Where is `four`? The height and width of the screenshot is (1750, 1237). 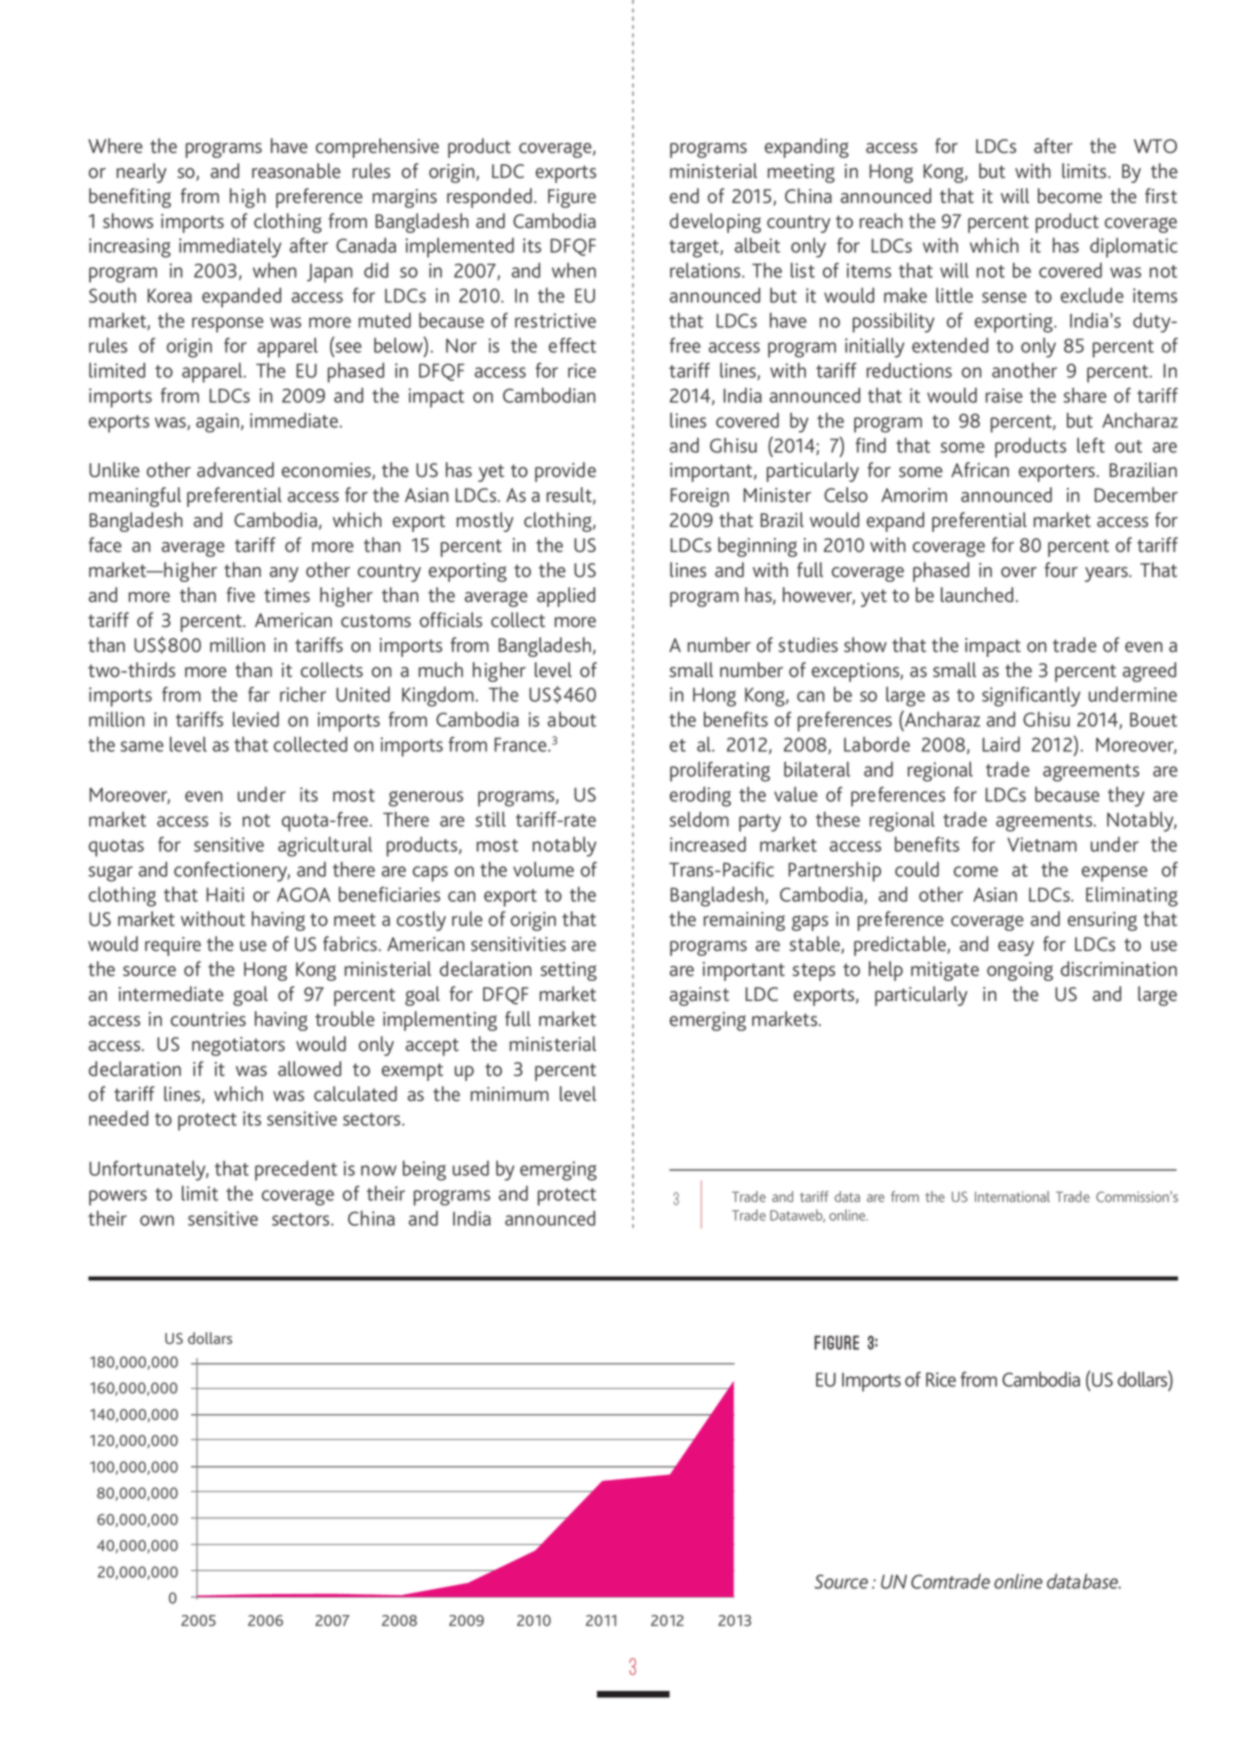 four is located at coordinates (1061, 569).
